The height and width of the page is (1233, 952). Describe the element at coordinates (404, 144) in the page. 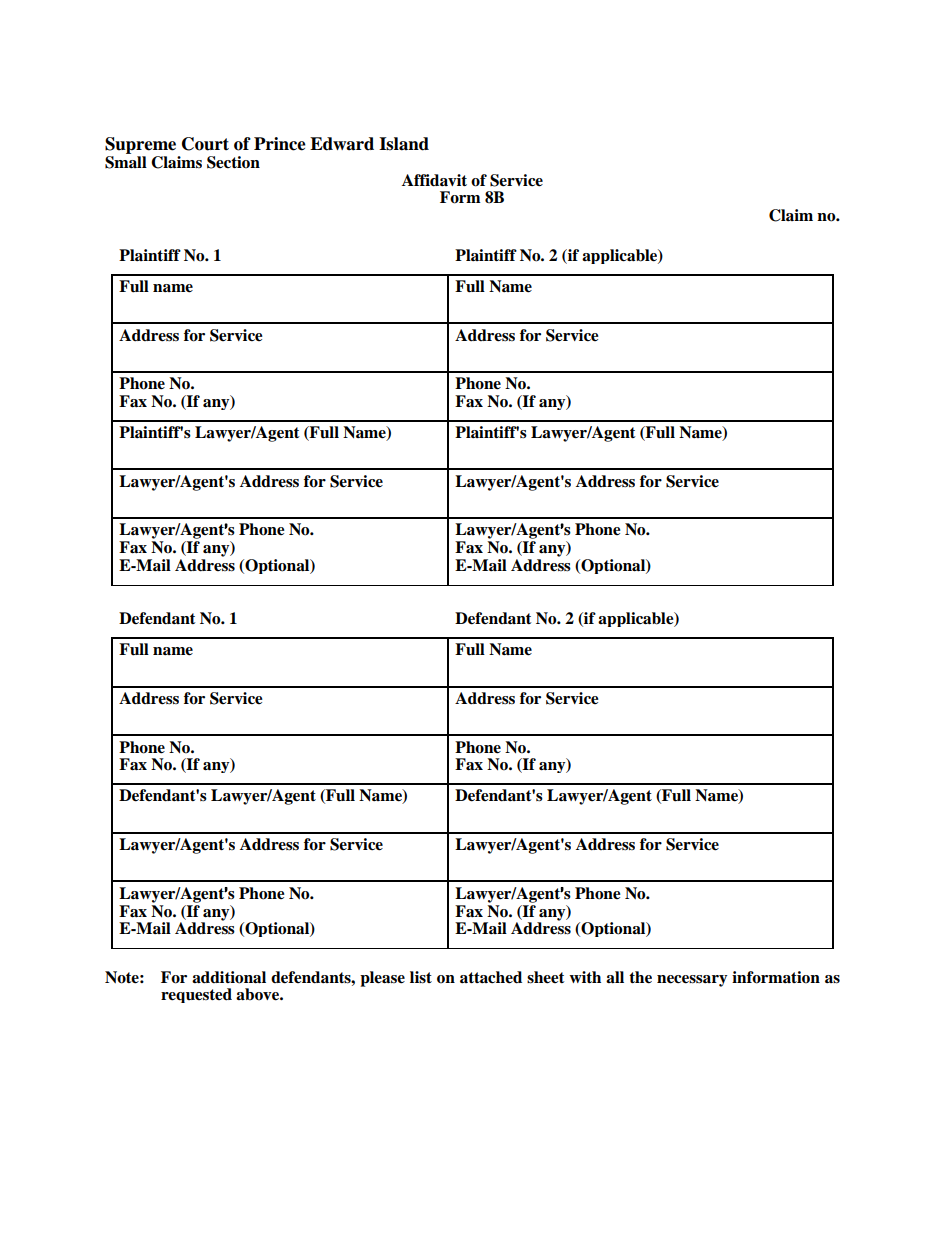

I see `Island` at that location.
